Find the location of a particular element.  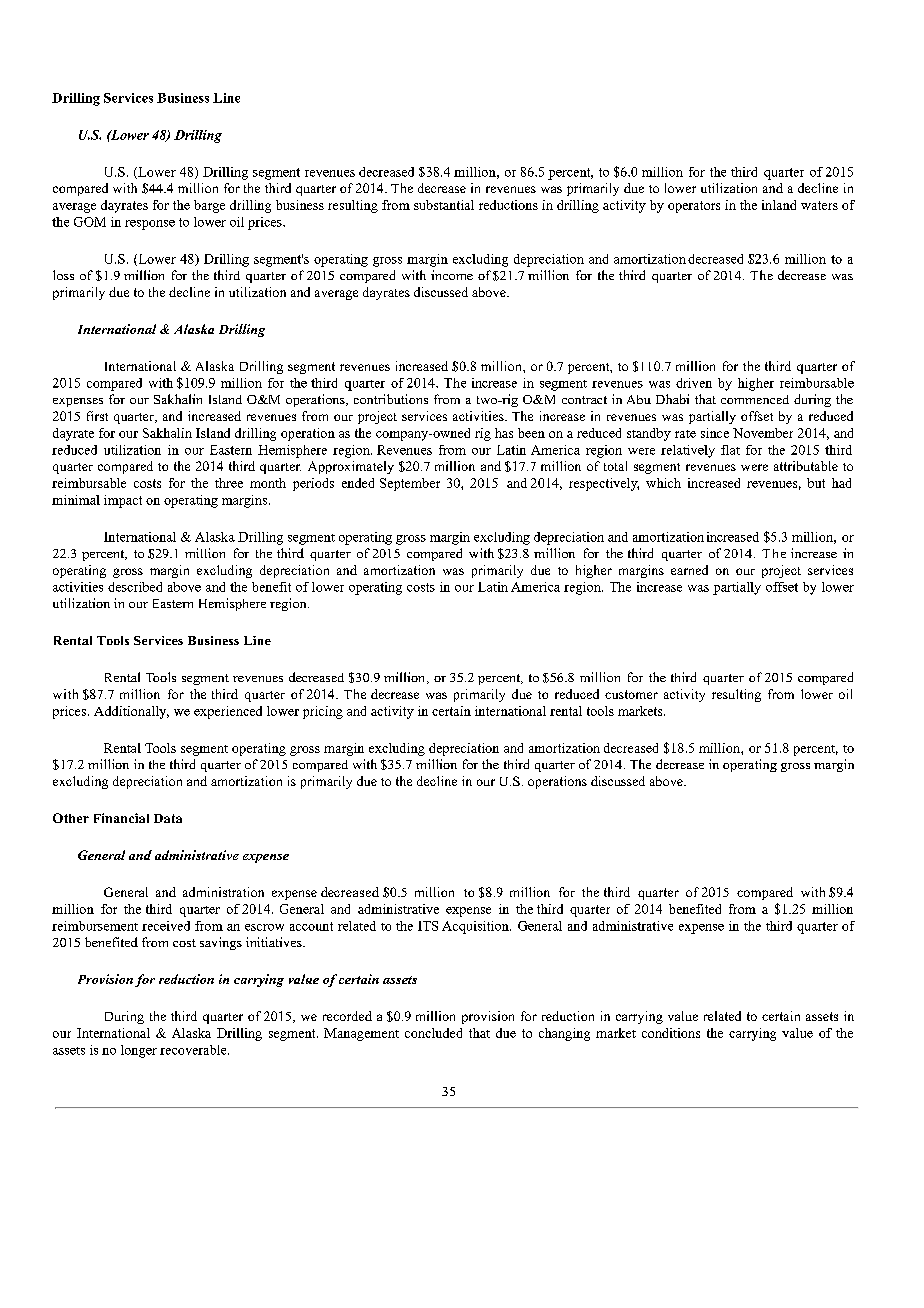

September is located at coordinates (410, 484).
